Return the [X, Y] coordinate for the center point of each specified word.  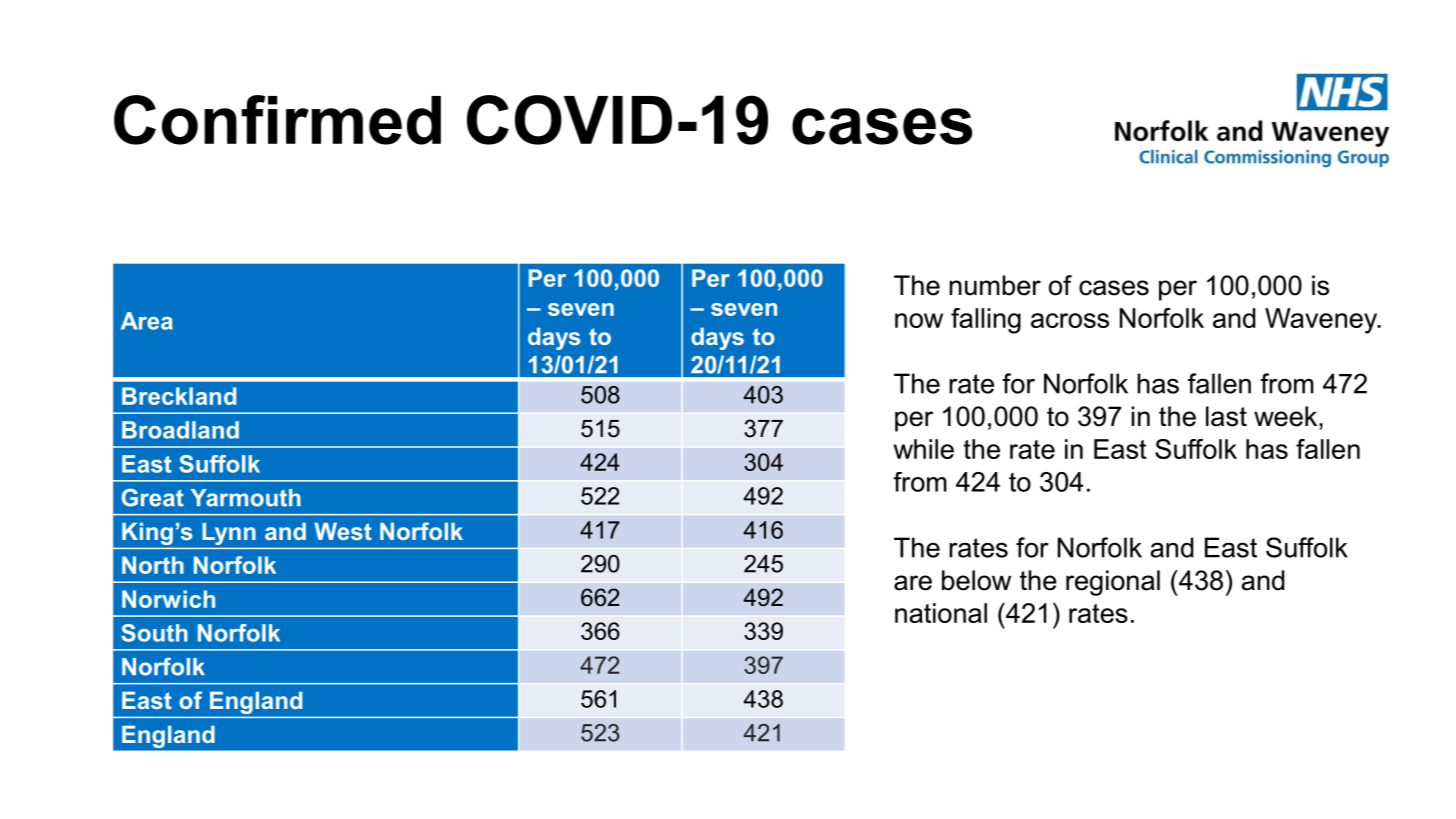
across [1070, 320]
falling [986, 321]
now [919, 320]
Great [152, 497]
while [924, 449]
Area [147, 321]
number [995, 285]
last [1226, 416]
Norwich [168, 599]
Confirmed [277, 120]
